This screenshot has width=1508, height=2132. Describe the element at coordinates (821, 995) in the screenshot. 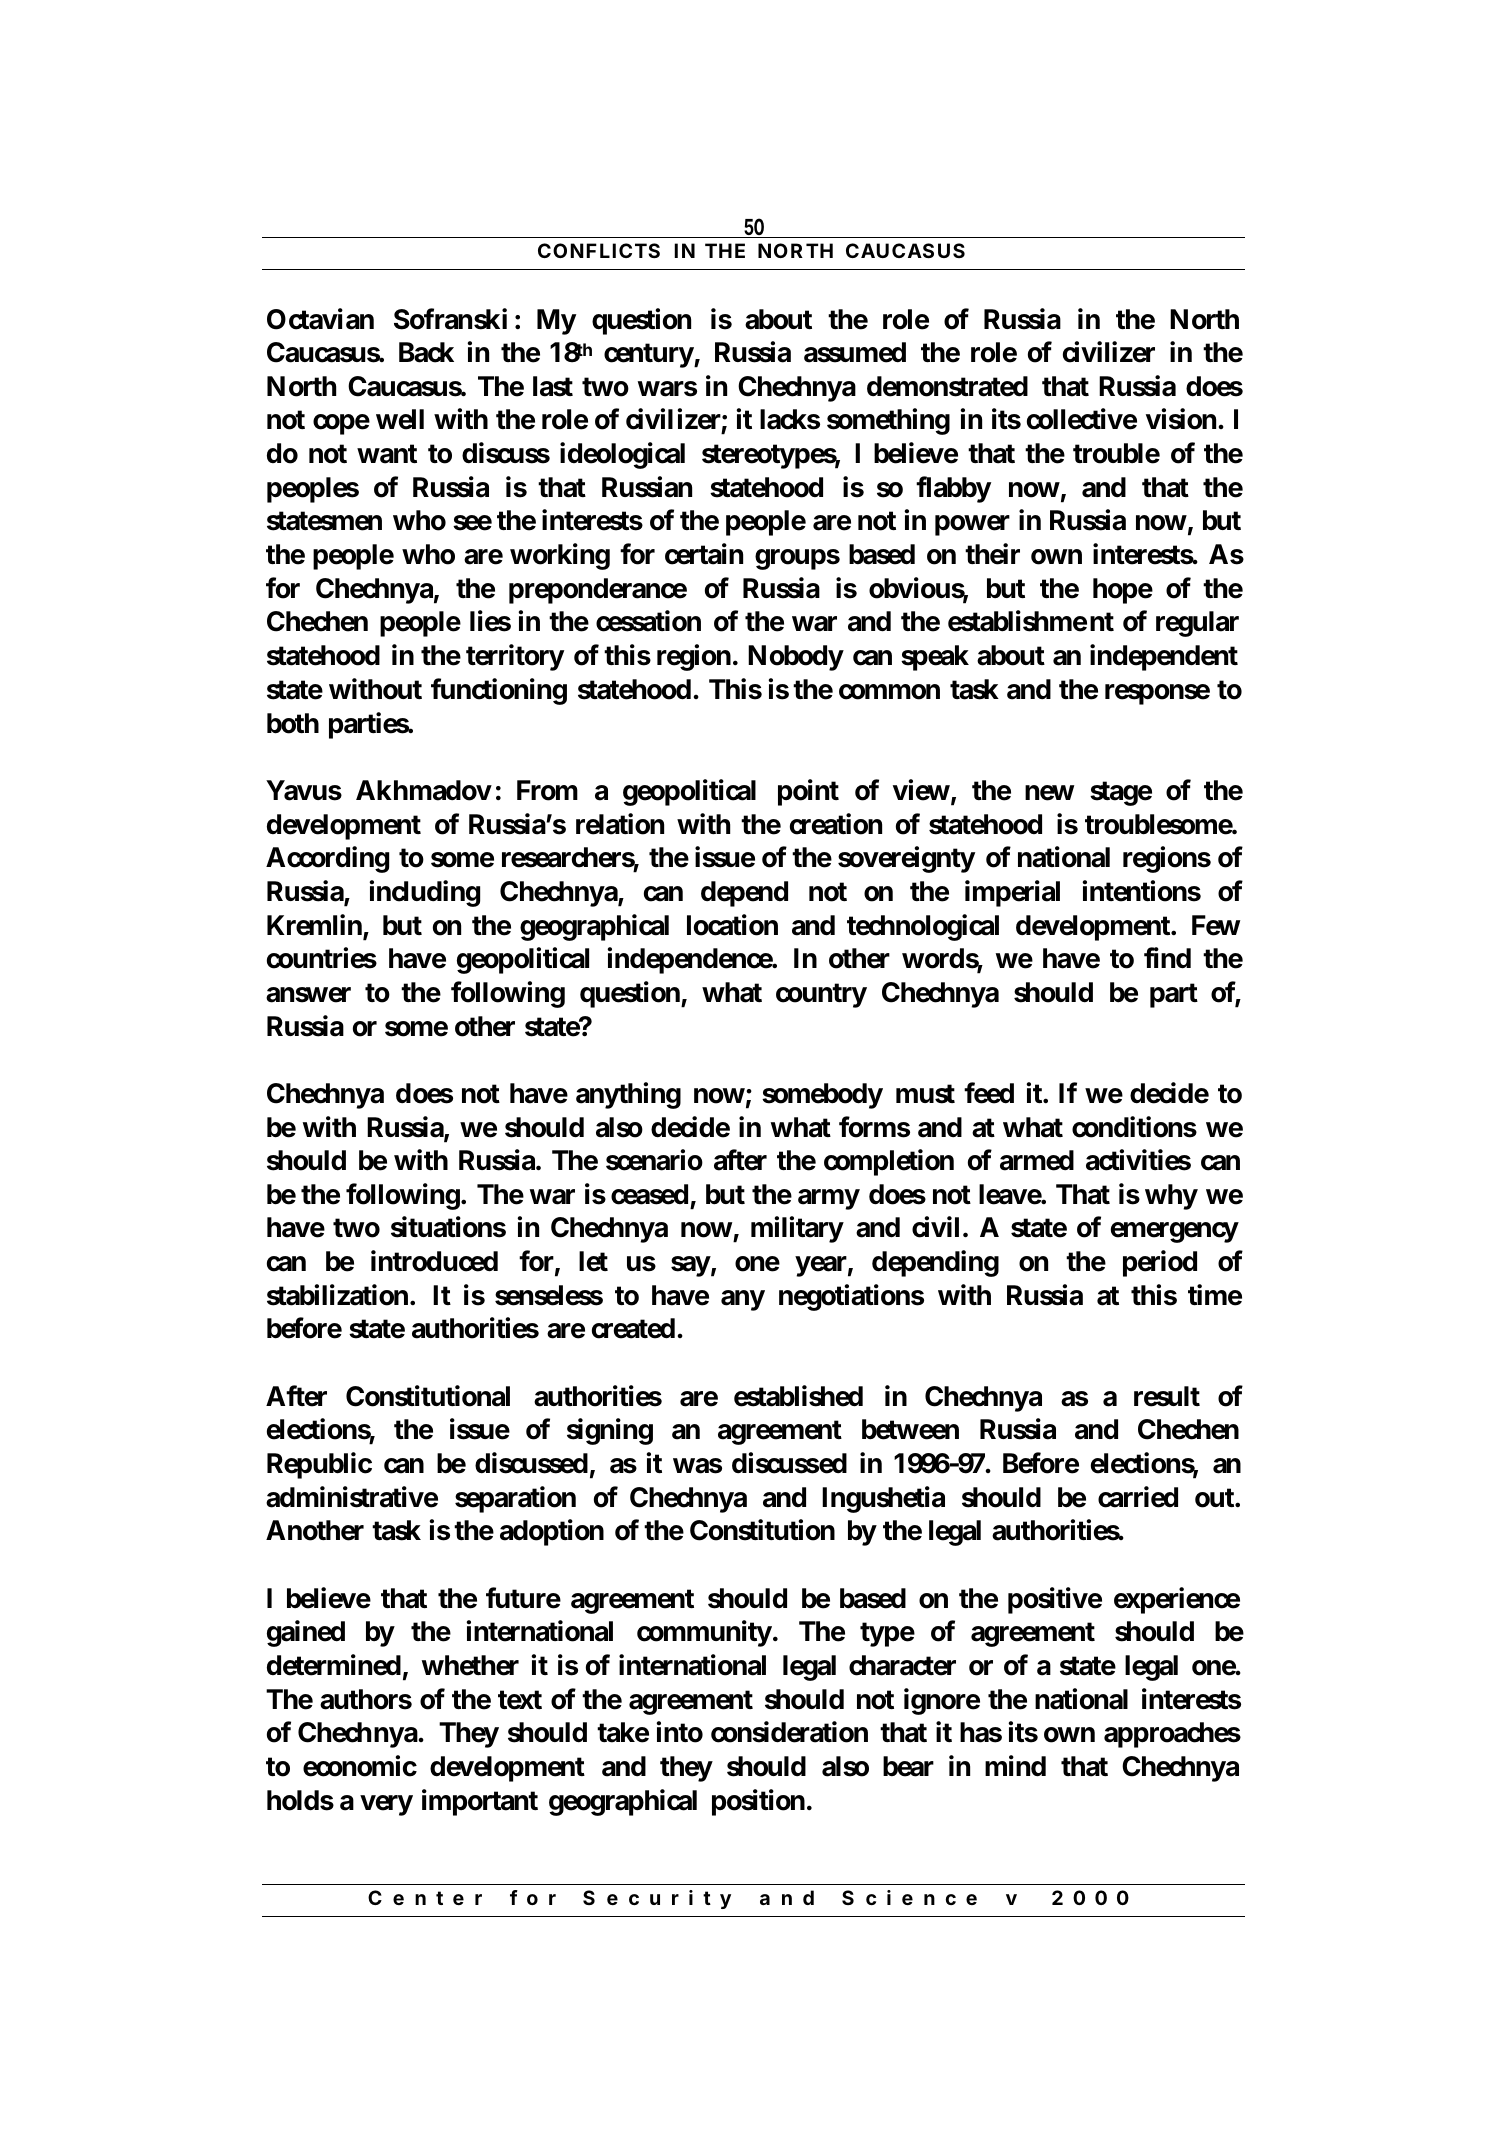

I see `country` at that location.
